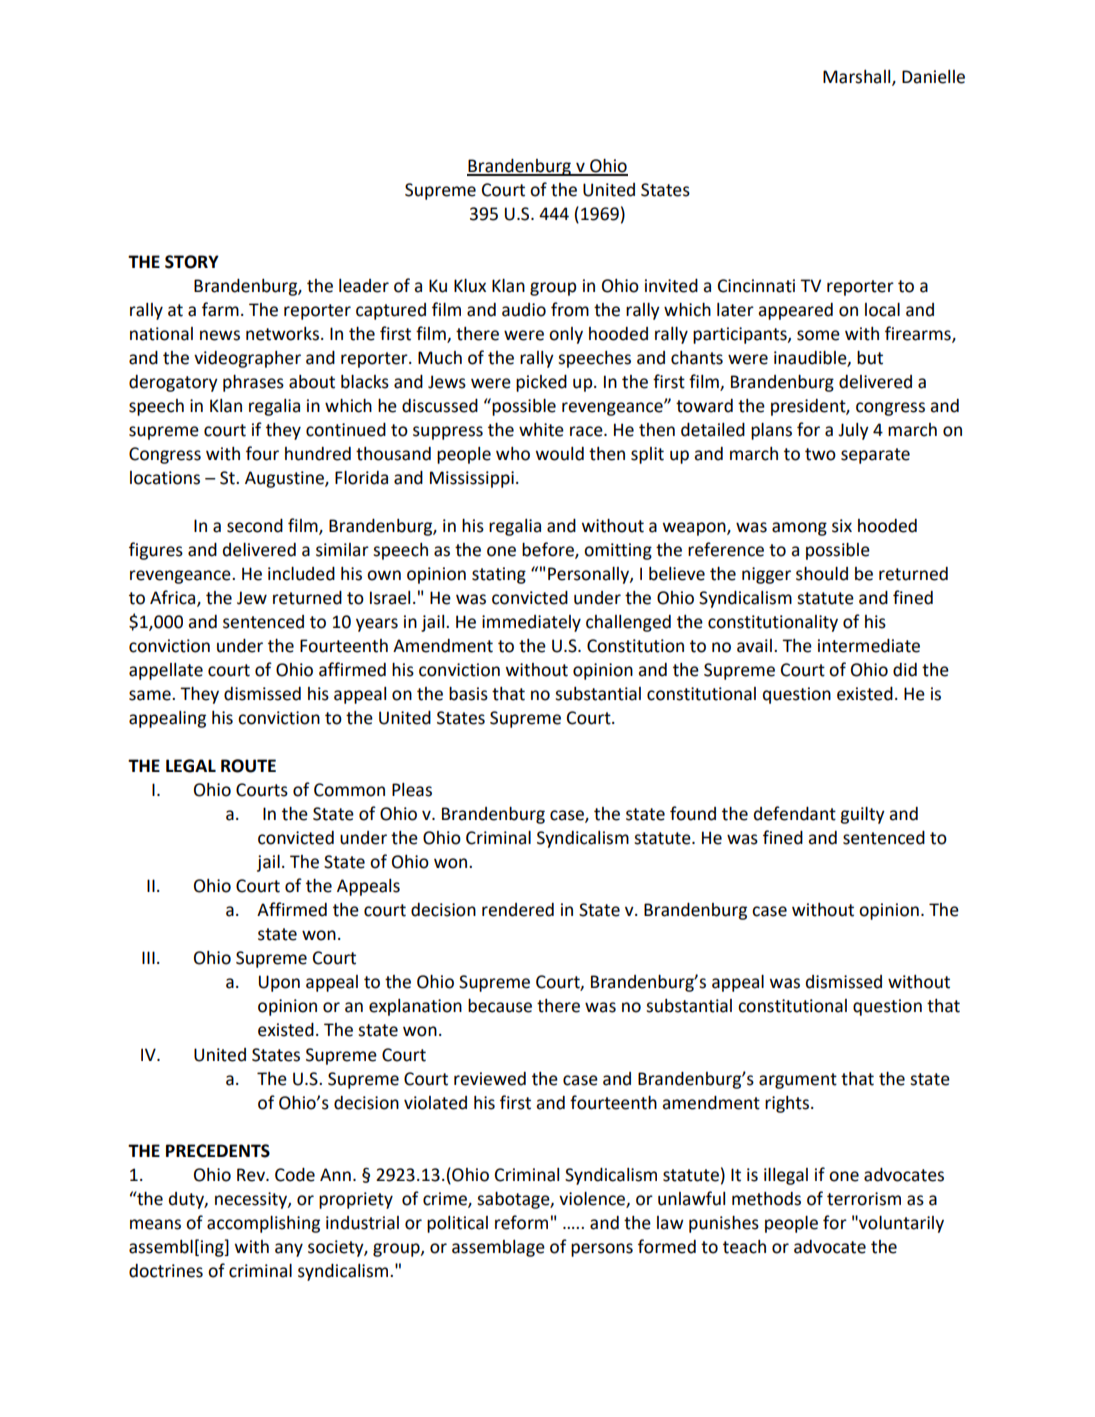 The height and width of the screenshot is (1417, 1095). I want to click on reform, so click(521, 1222).
